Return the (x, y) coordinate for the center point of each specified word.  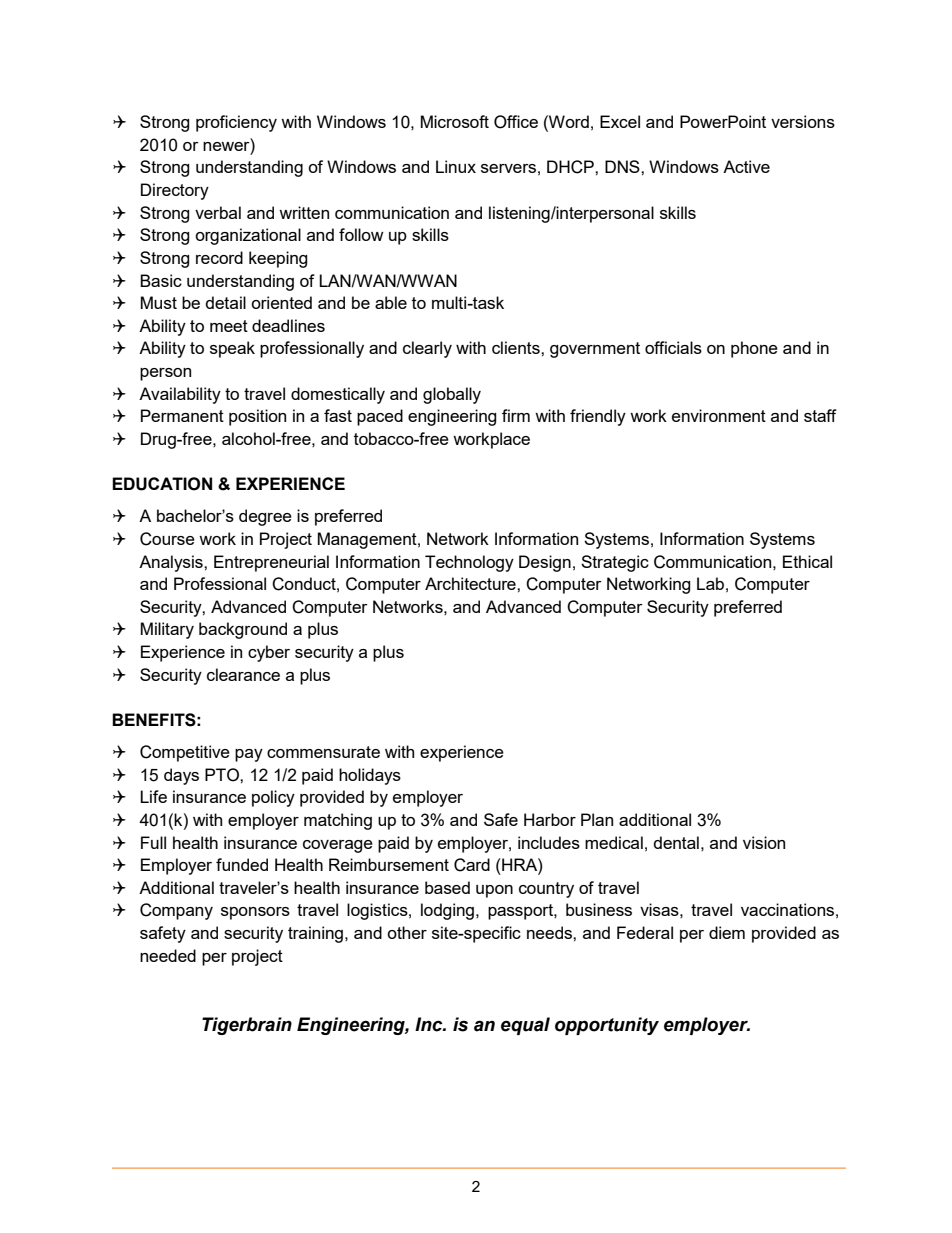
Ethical (807, 561)
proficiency (236, 123)
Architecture (471, 583)
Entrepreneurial (271, 563)
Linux (456, 166)
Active (746, 166)
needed (168, 955)
